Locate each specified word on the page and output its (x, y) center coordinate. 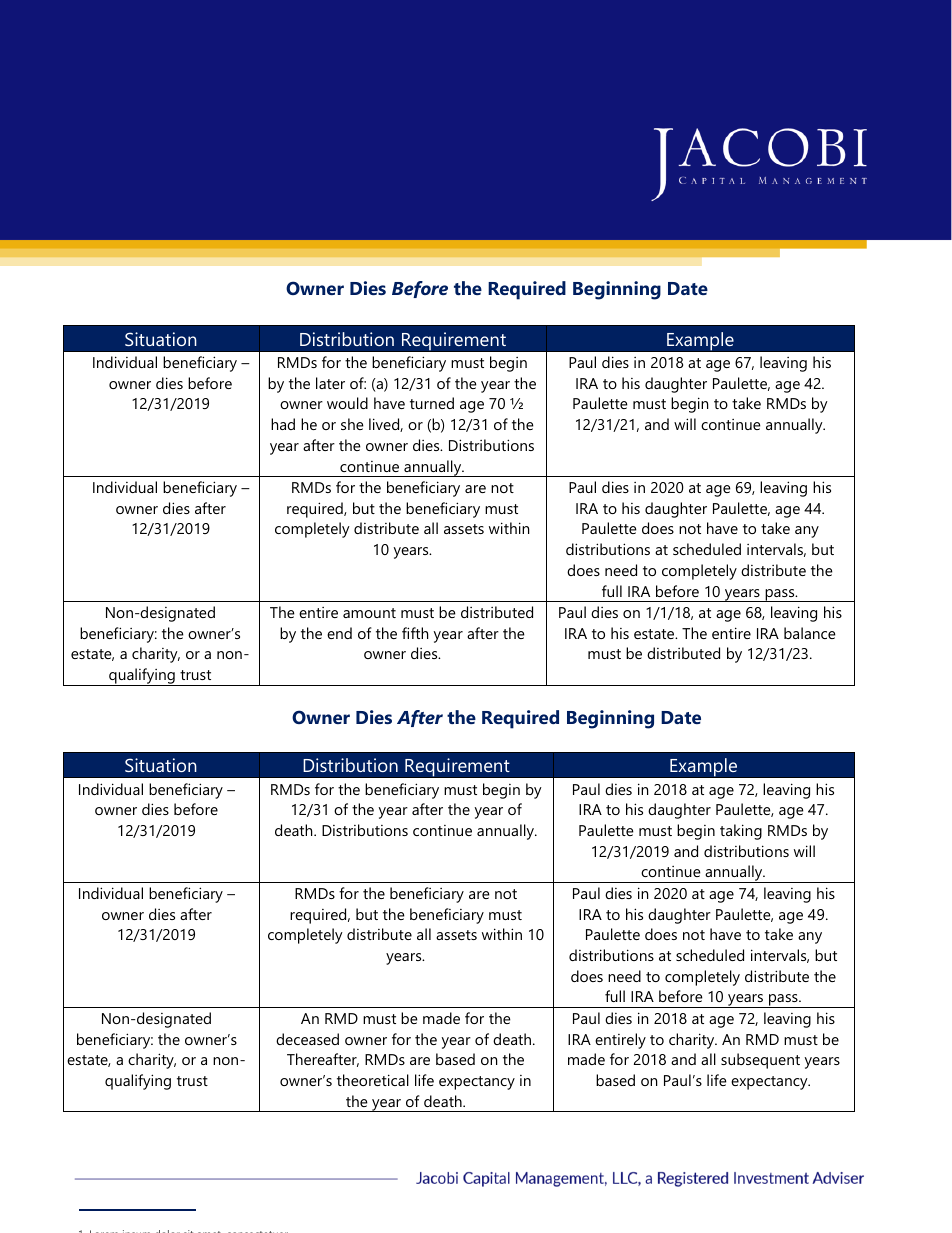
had (283, 424)
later (330, 383)
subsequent (760, 1061)
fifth (415, 633)
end (339, 633)
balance (810, 633)
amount (369, 613)
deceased (307, 1039)
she (352, 424)
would (347, 403)
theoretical (373, 1080)
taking (741, 832)
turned (432, 403)
